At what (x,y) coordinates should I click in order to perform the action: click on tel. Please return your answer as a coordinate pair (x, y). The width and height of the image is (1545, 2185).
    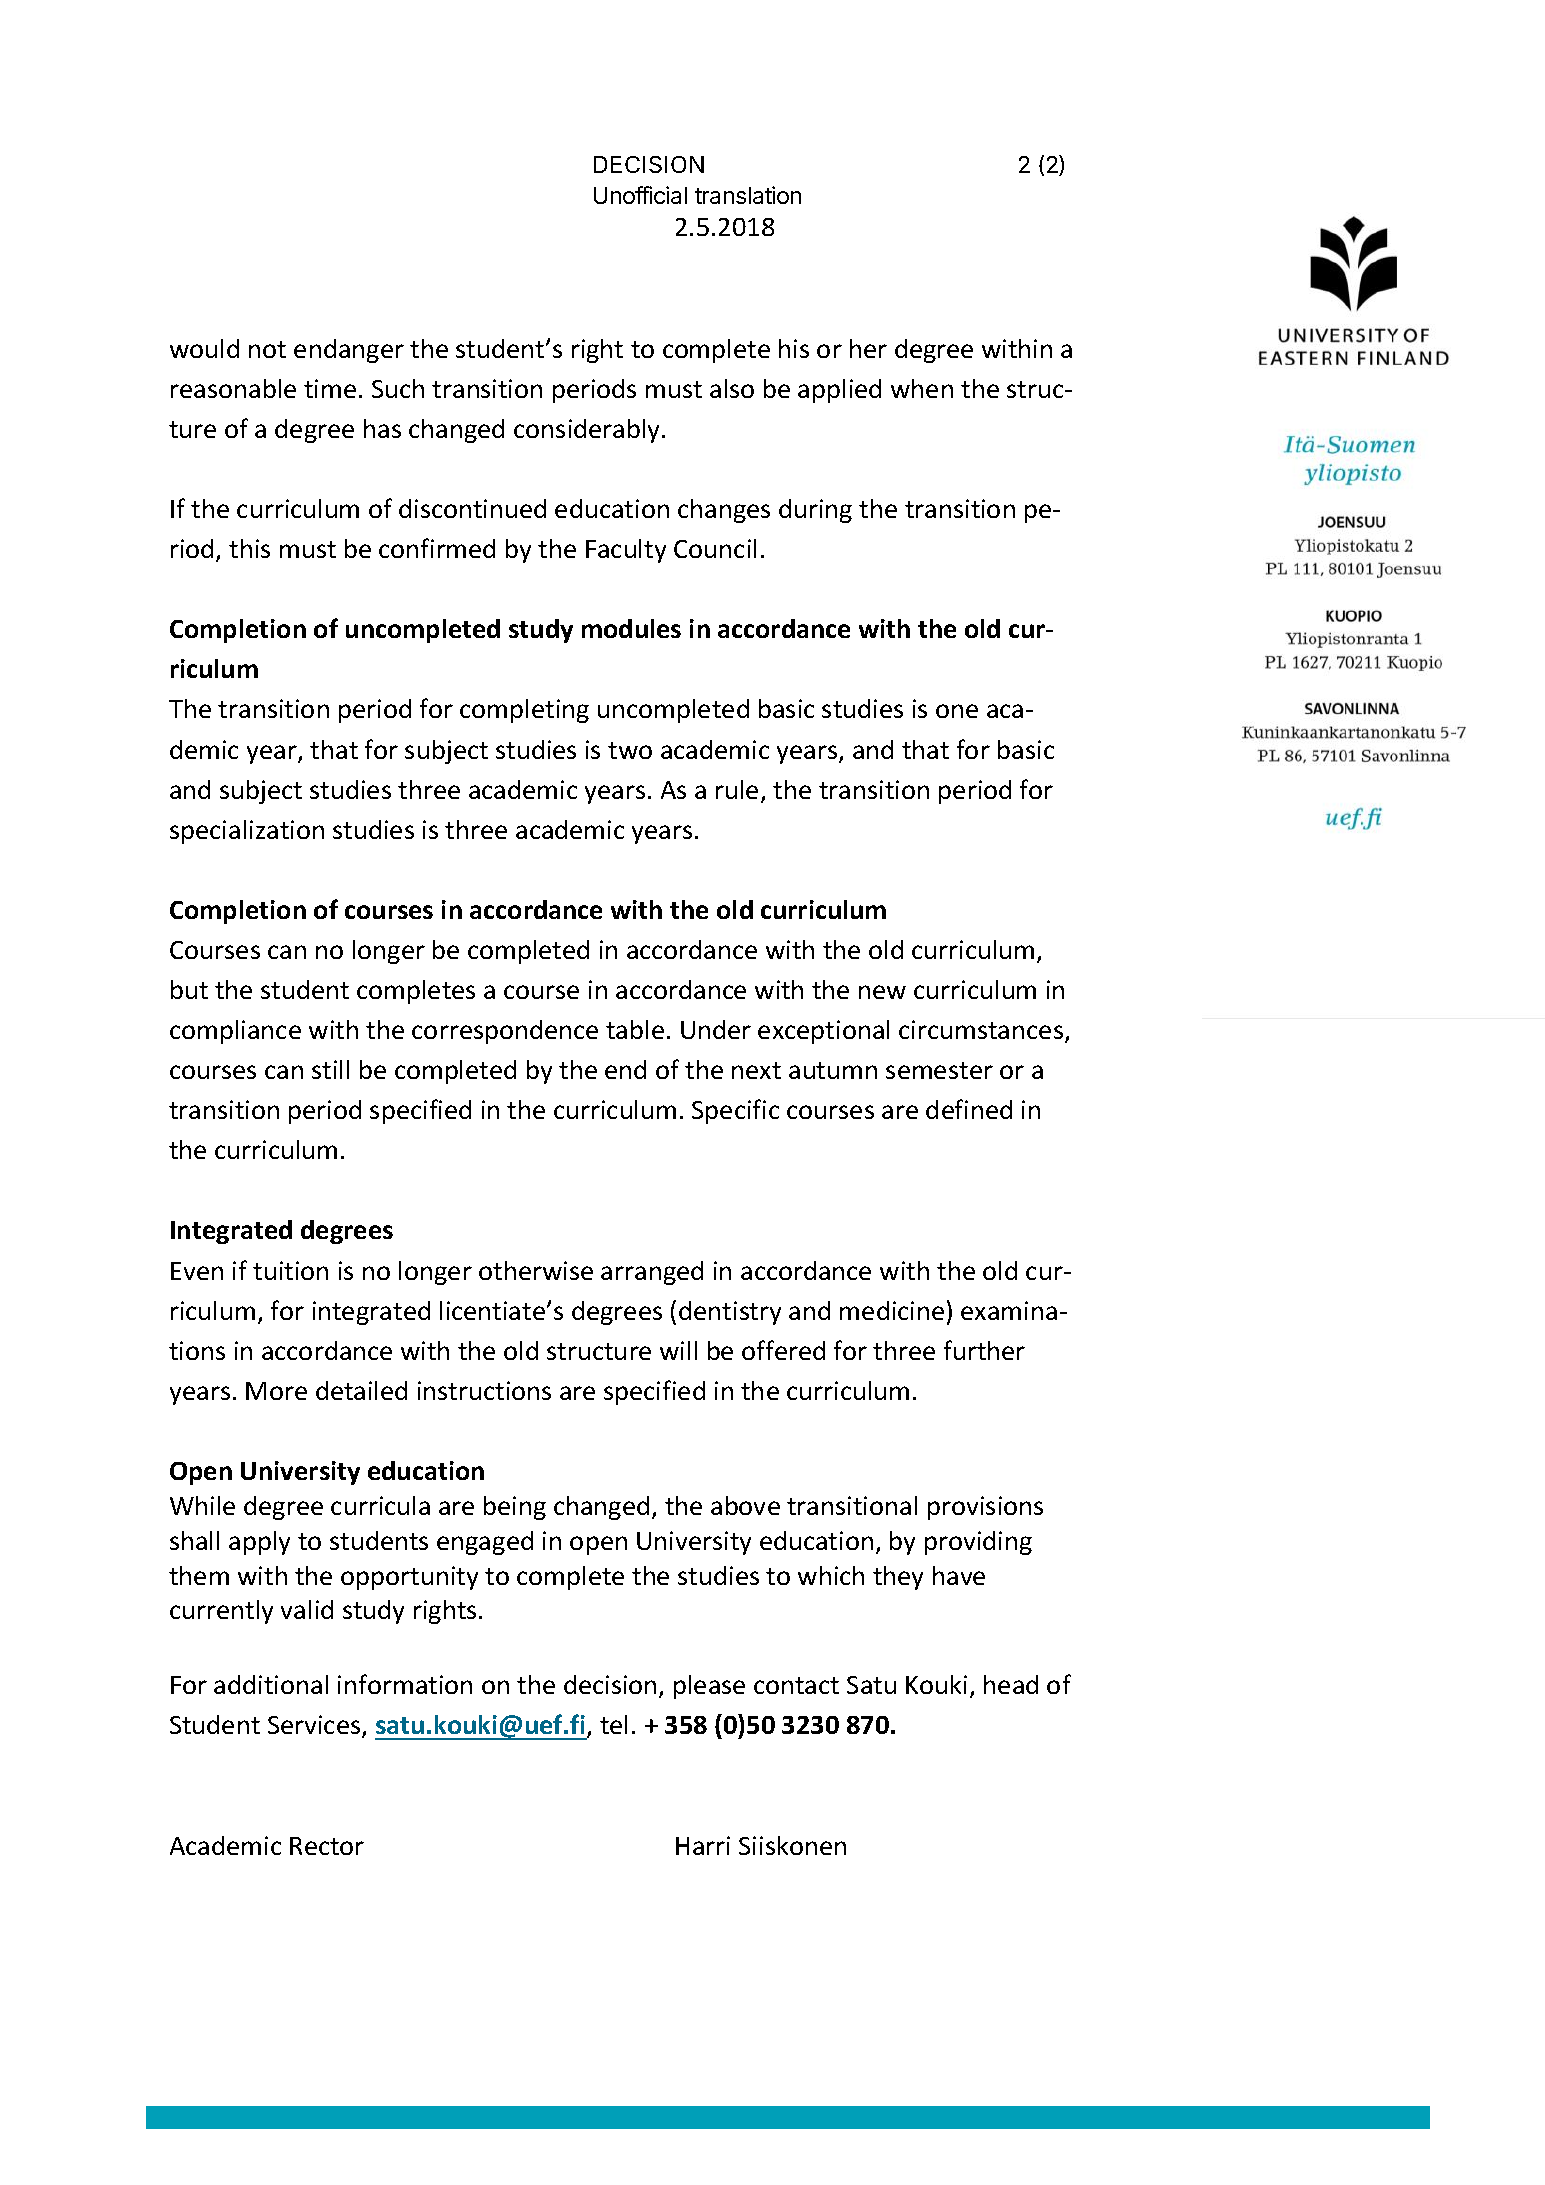
    Looking at the image, I should click on (613, 1724).
